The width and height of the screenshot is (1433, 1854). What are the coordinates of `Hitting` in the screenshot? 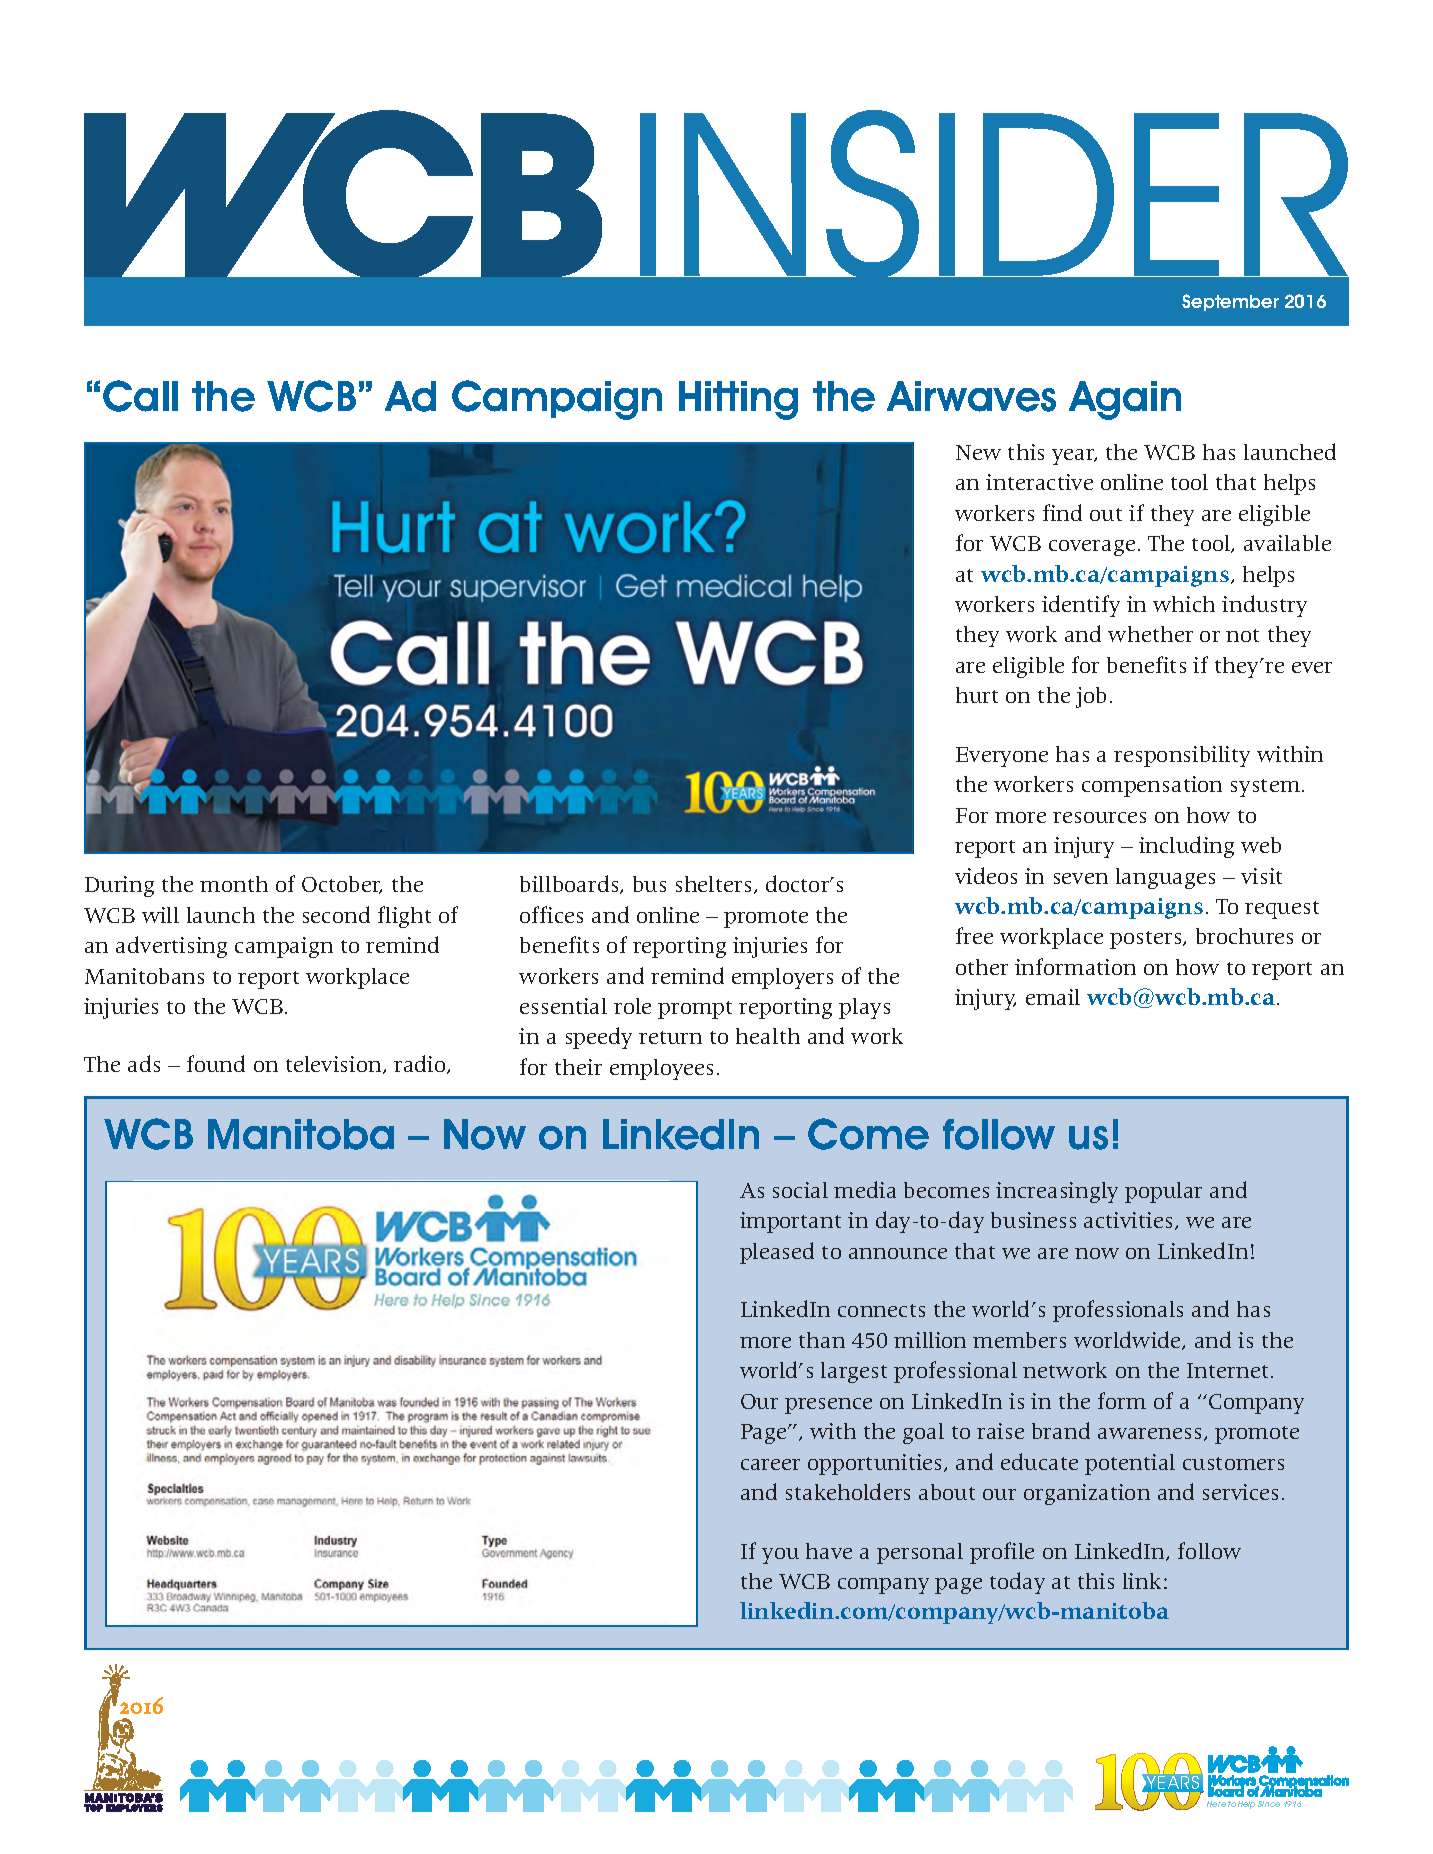 It's located at (738, 400).
